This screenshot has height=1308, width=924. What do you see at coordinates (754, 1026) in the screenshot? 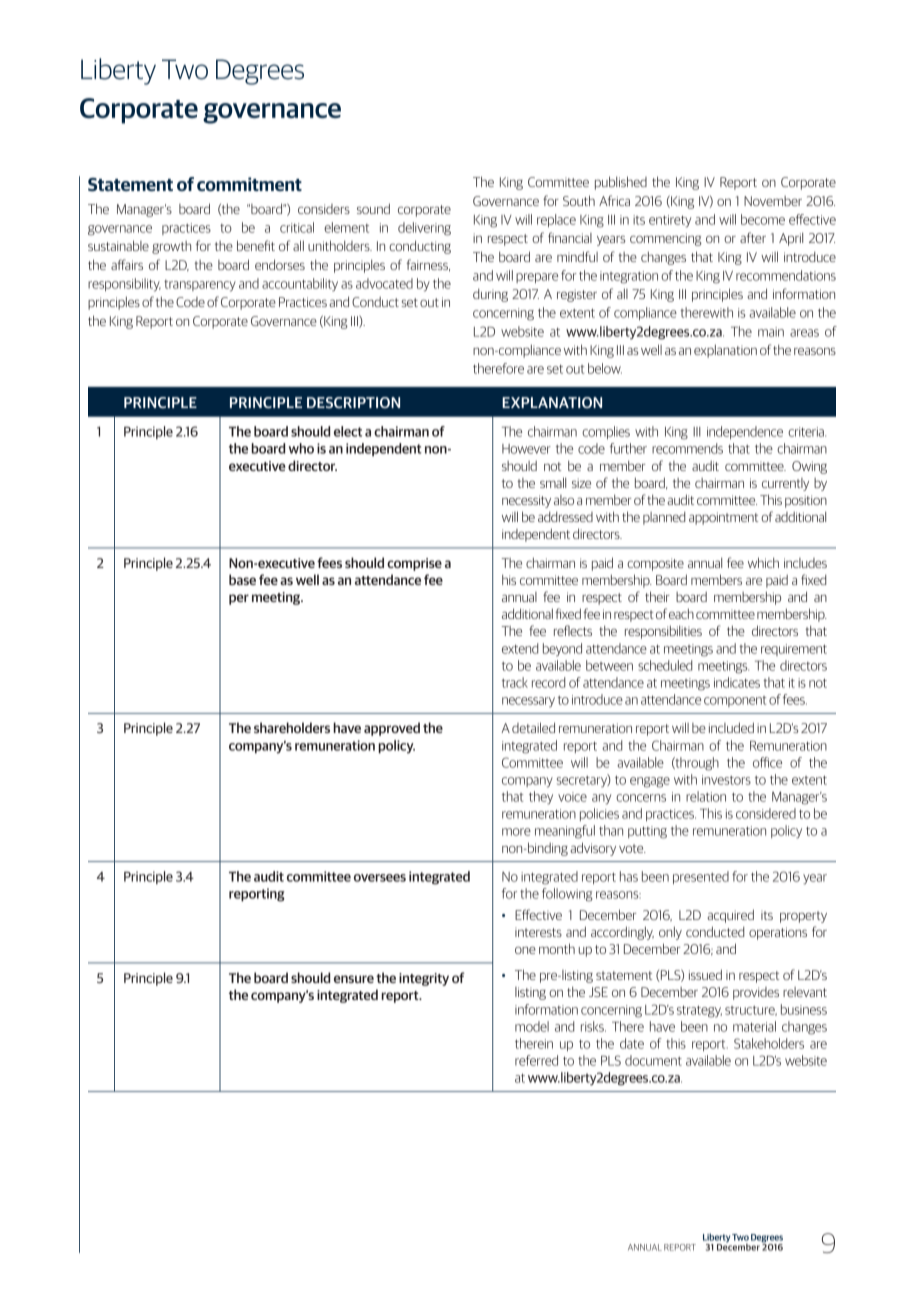
I see `material` at bounding box center [754, 1026].
